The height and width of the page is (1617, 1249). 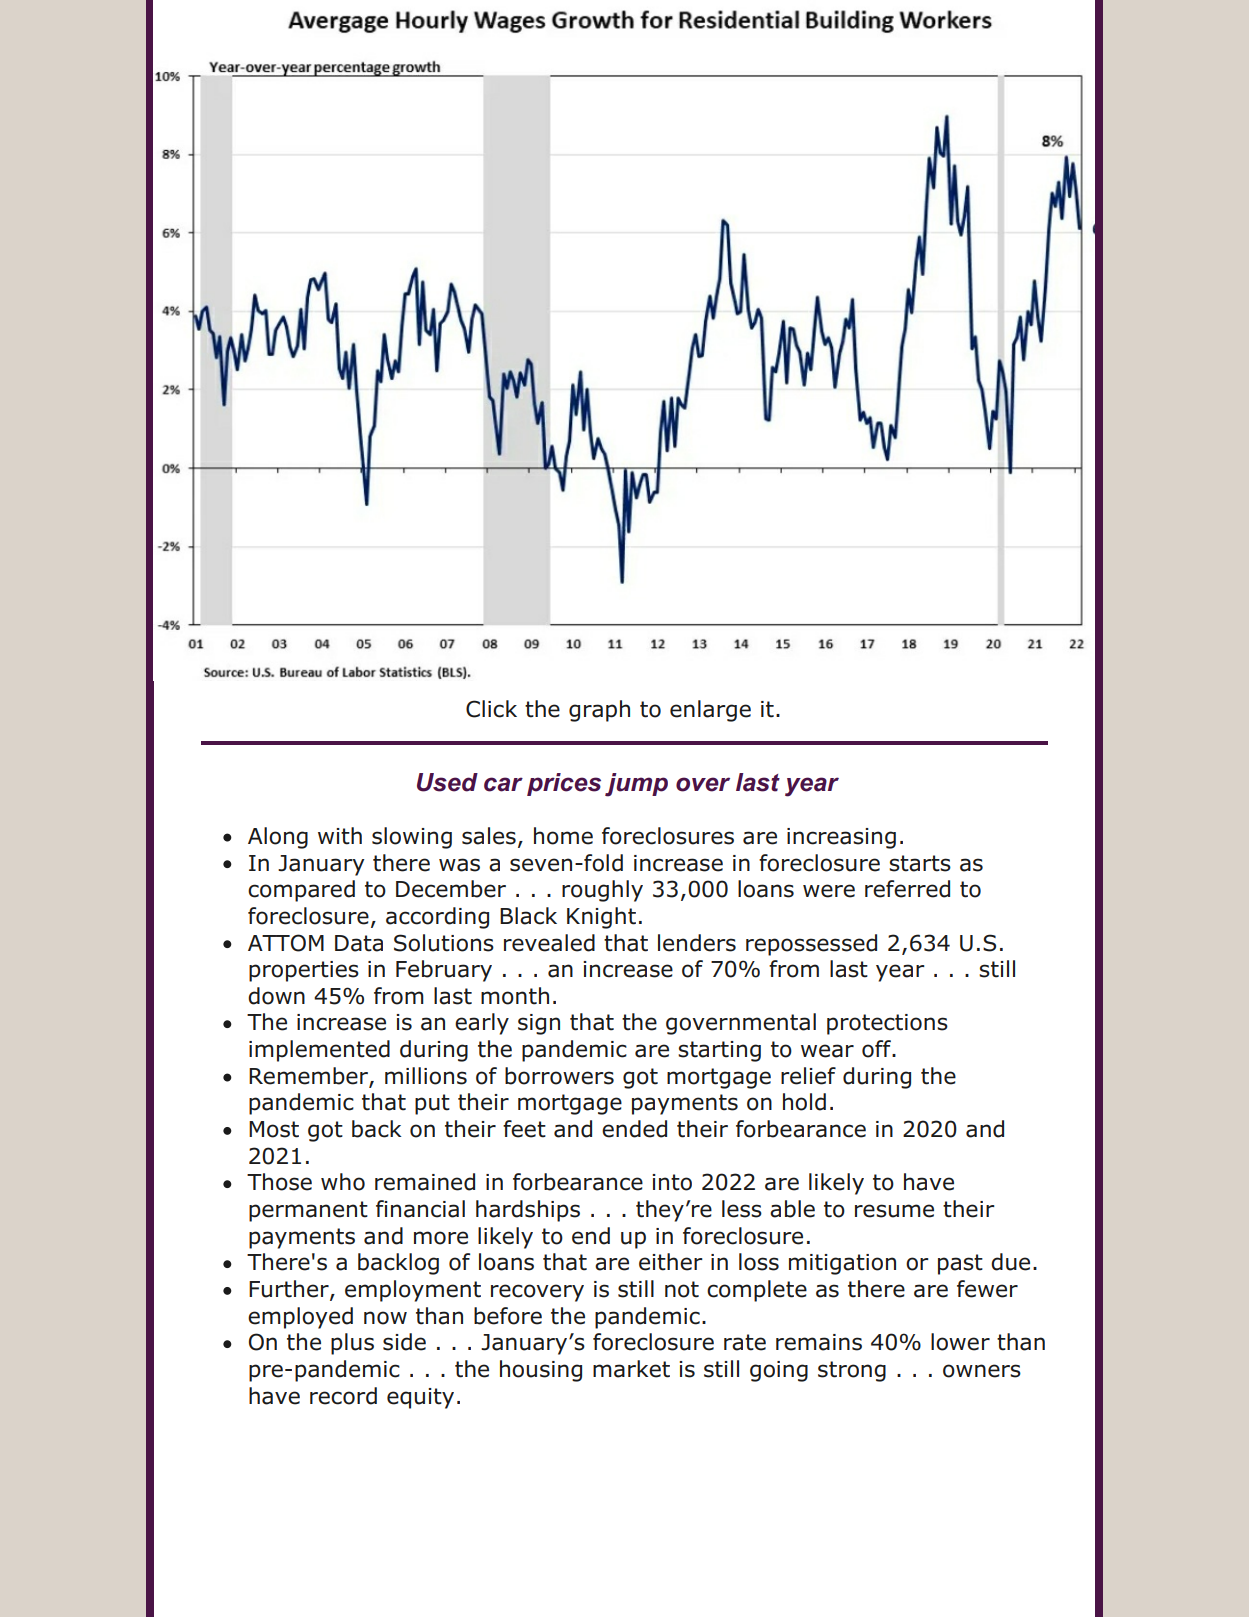 I want to click on into, so click(x=672, y=1182).
